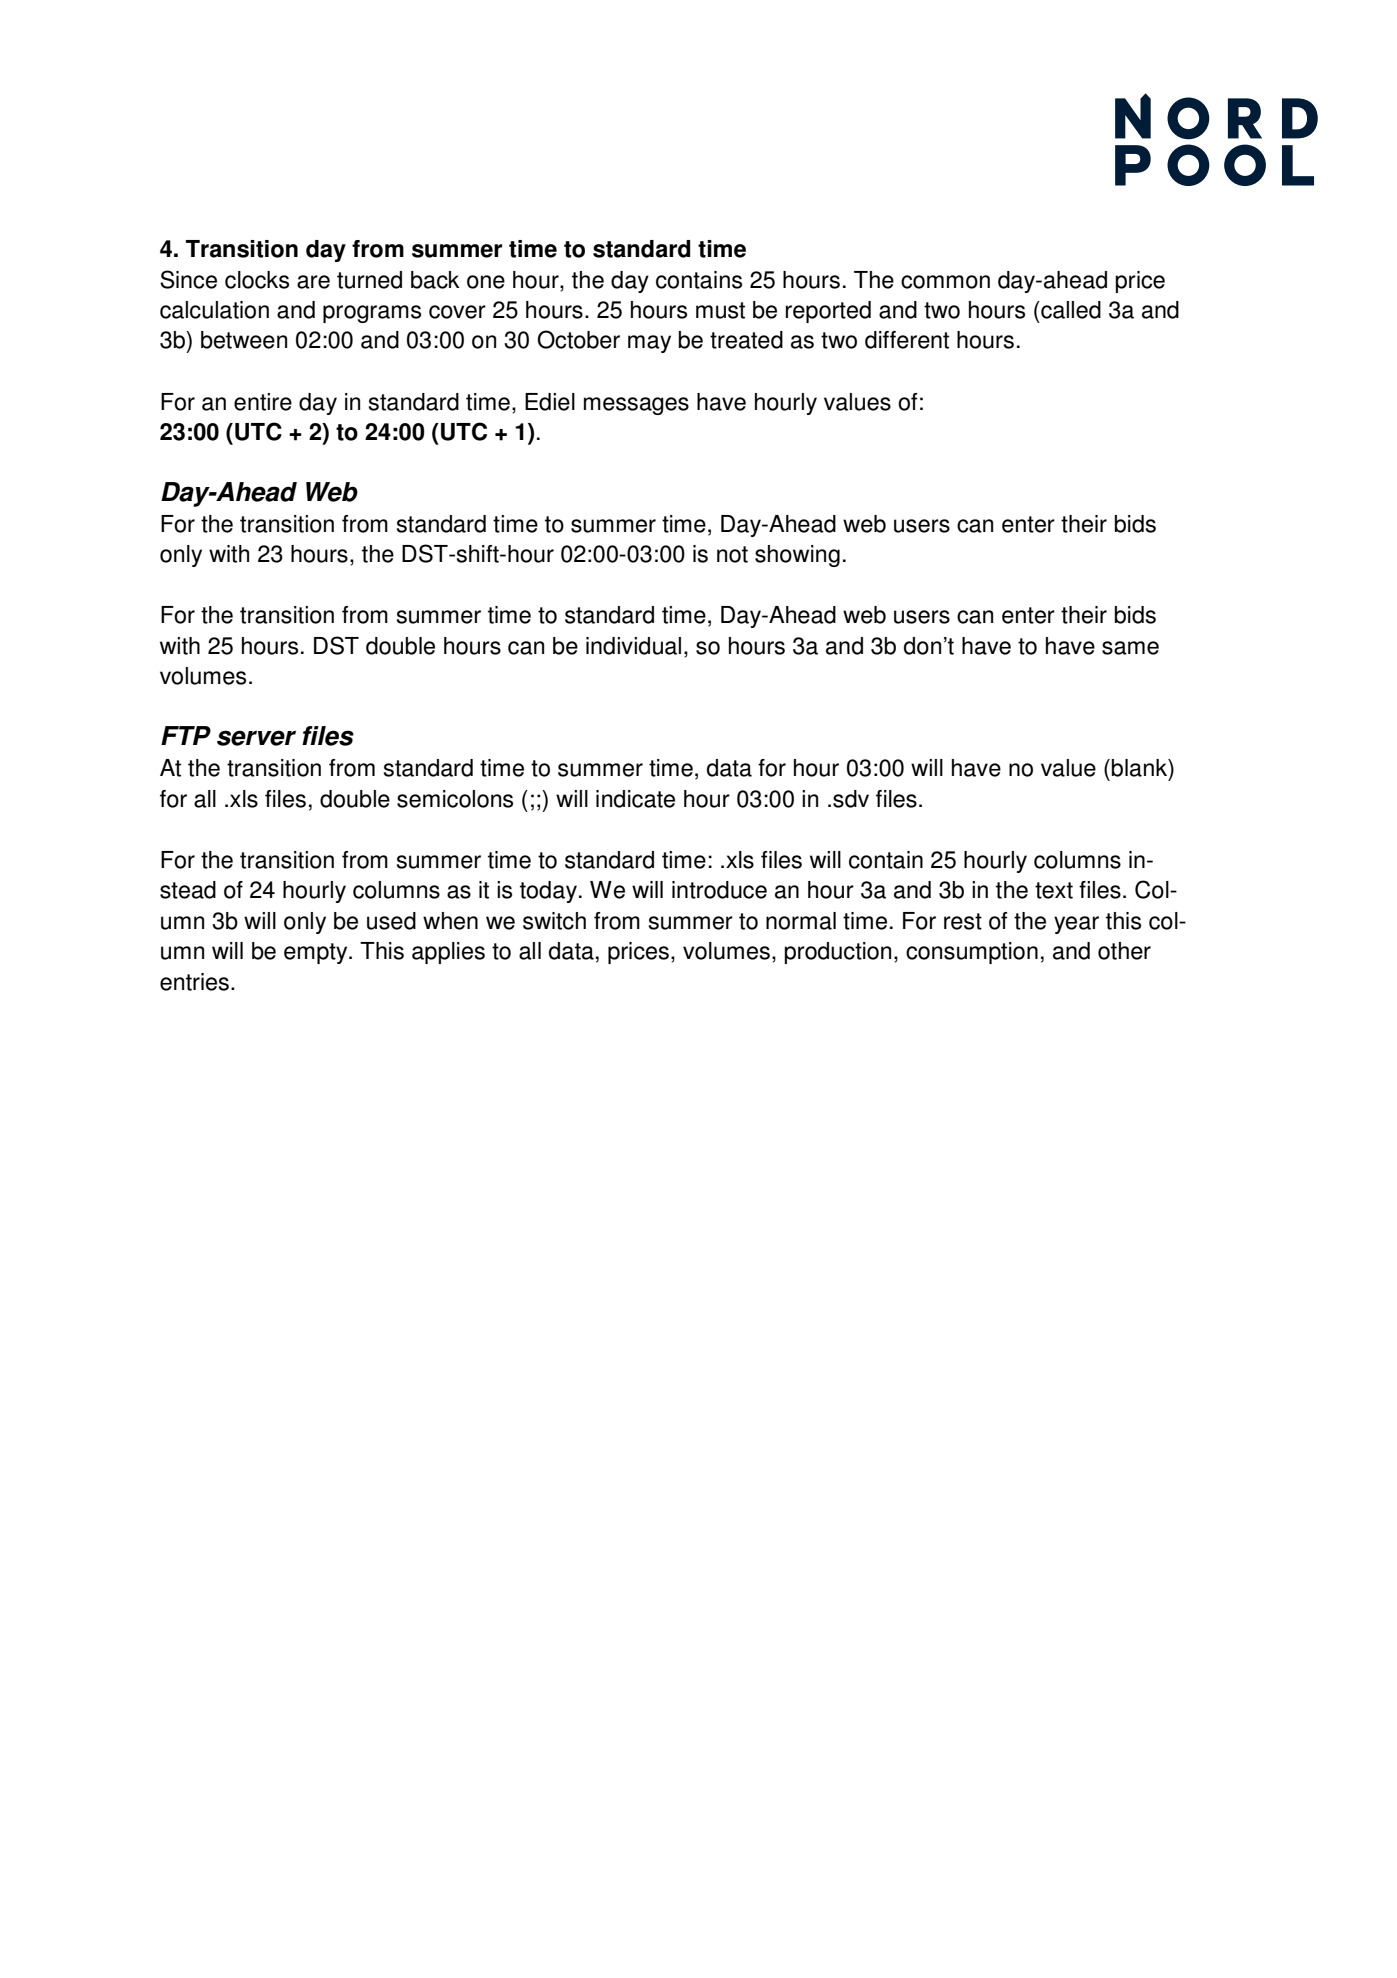  What do you see at coordinates (851, 799) in the page?
I see `sdv` at bounding box center [851, 799].
